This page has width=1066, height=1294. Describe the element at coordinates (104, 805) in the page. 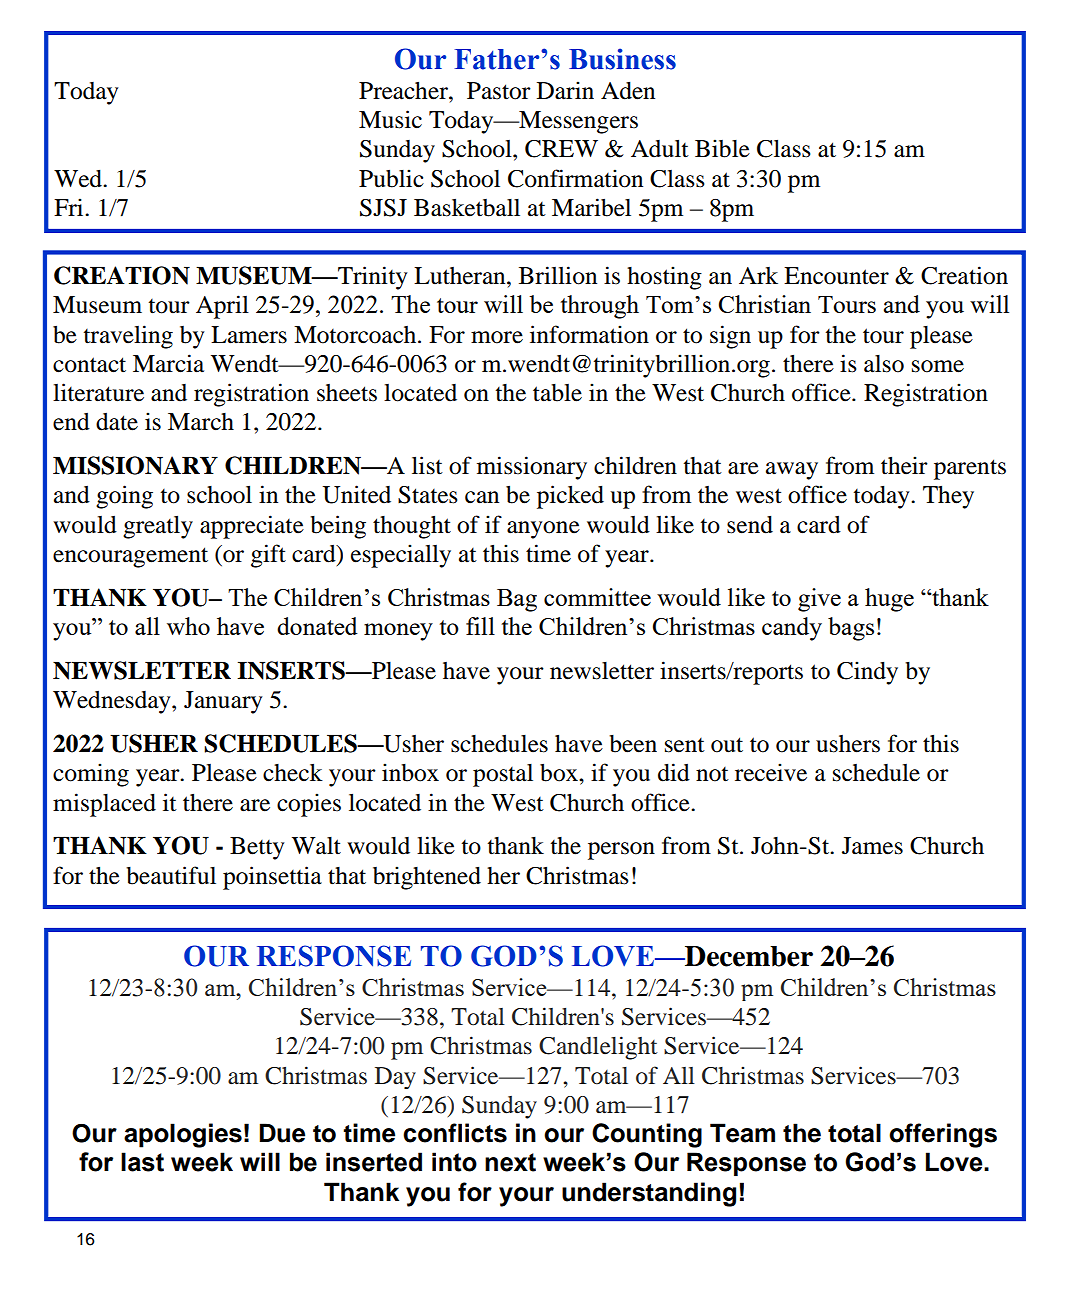

I see `misplaced` at that location.
